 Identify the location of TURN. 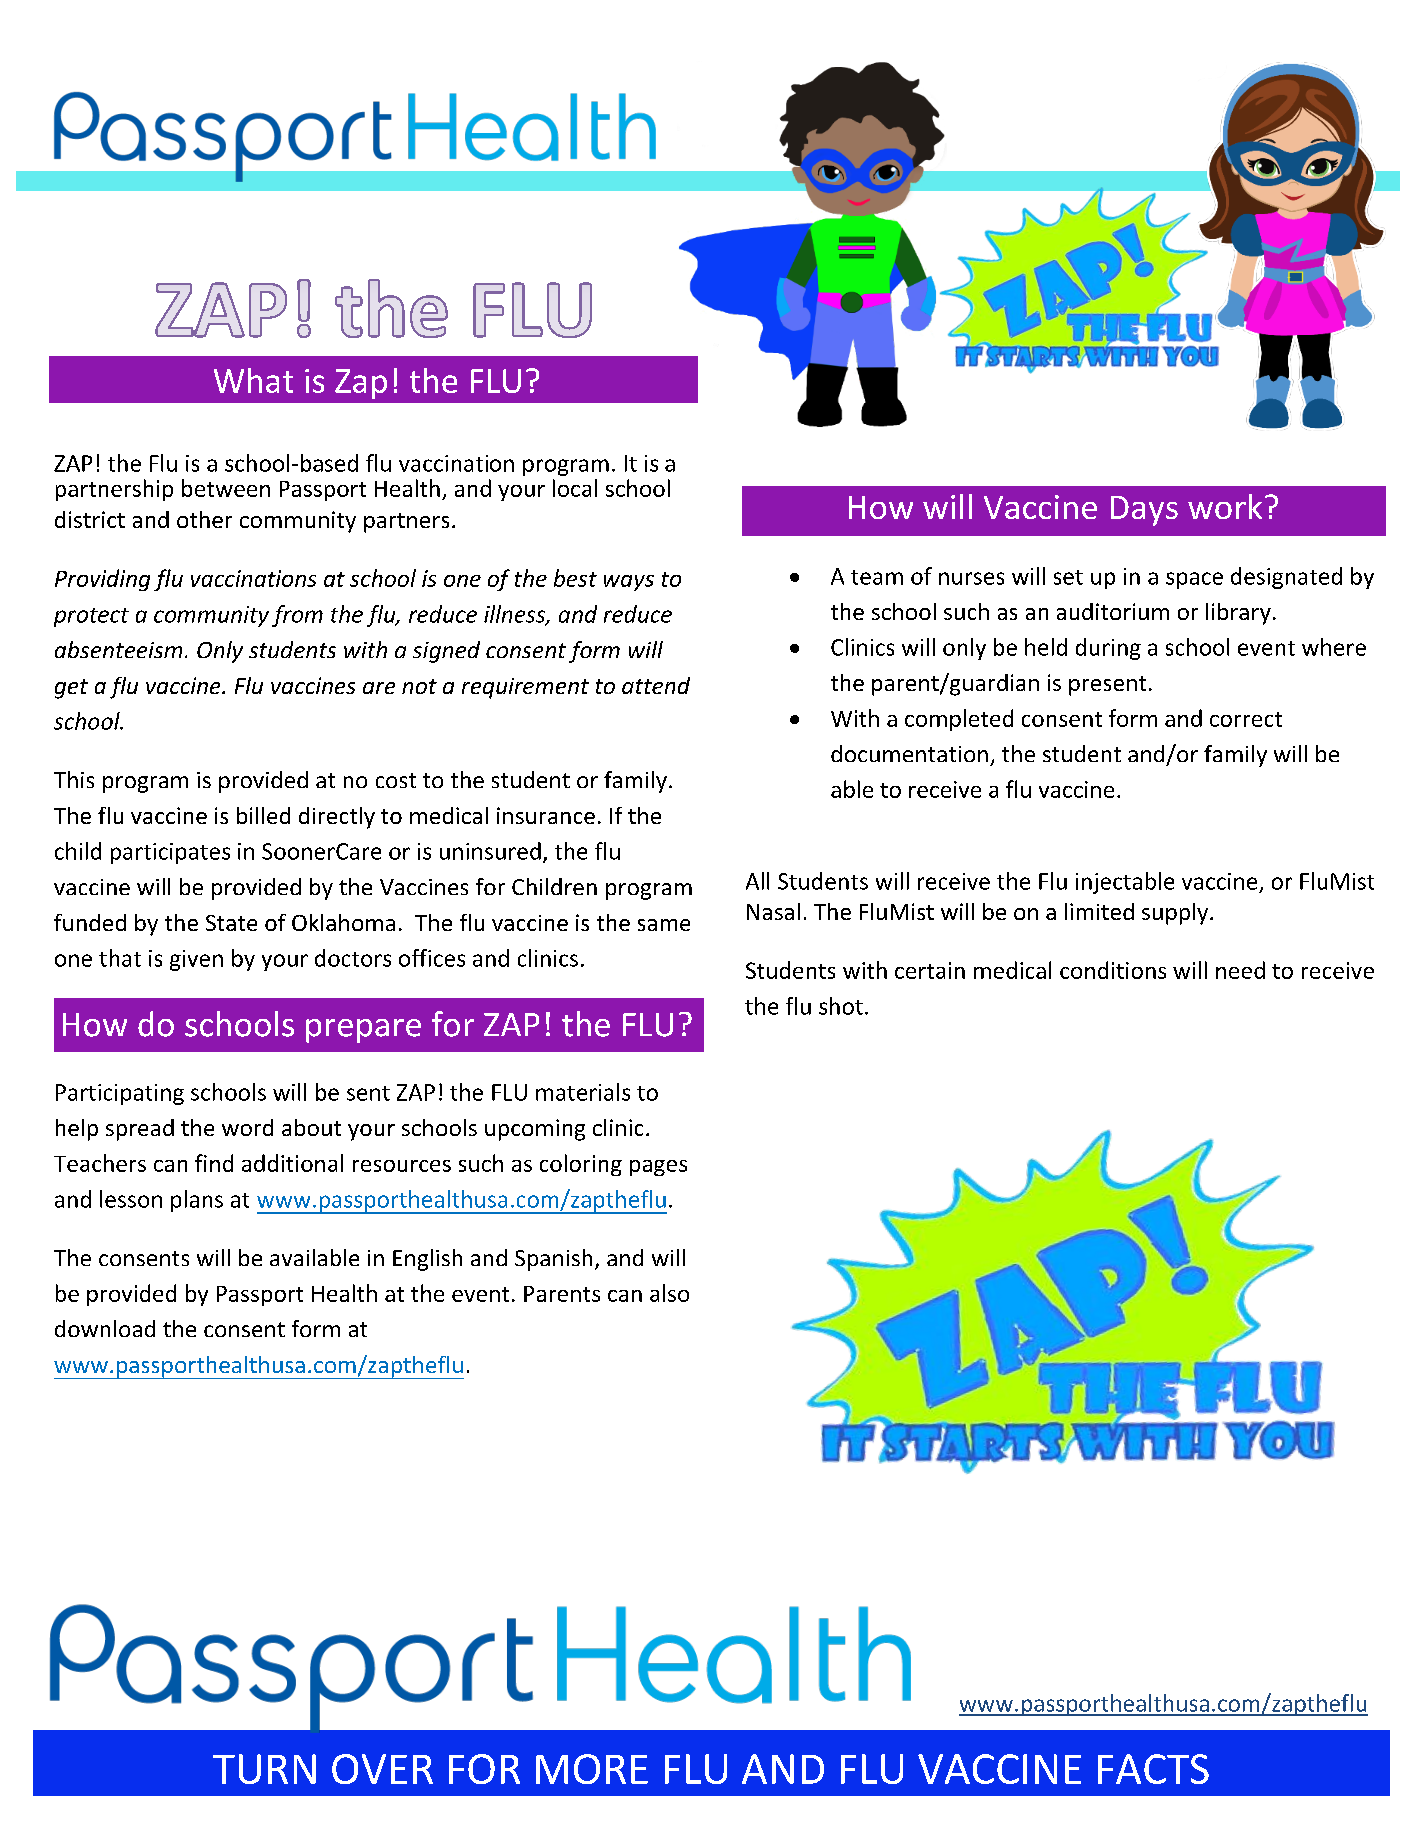
(264, 1769).
